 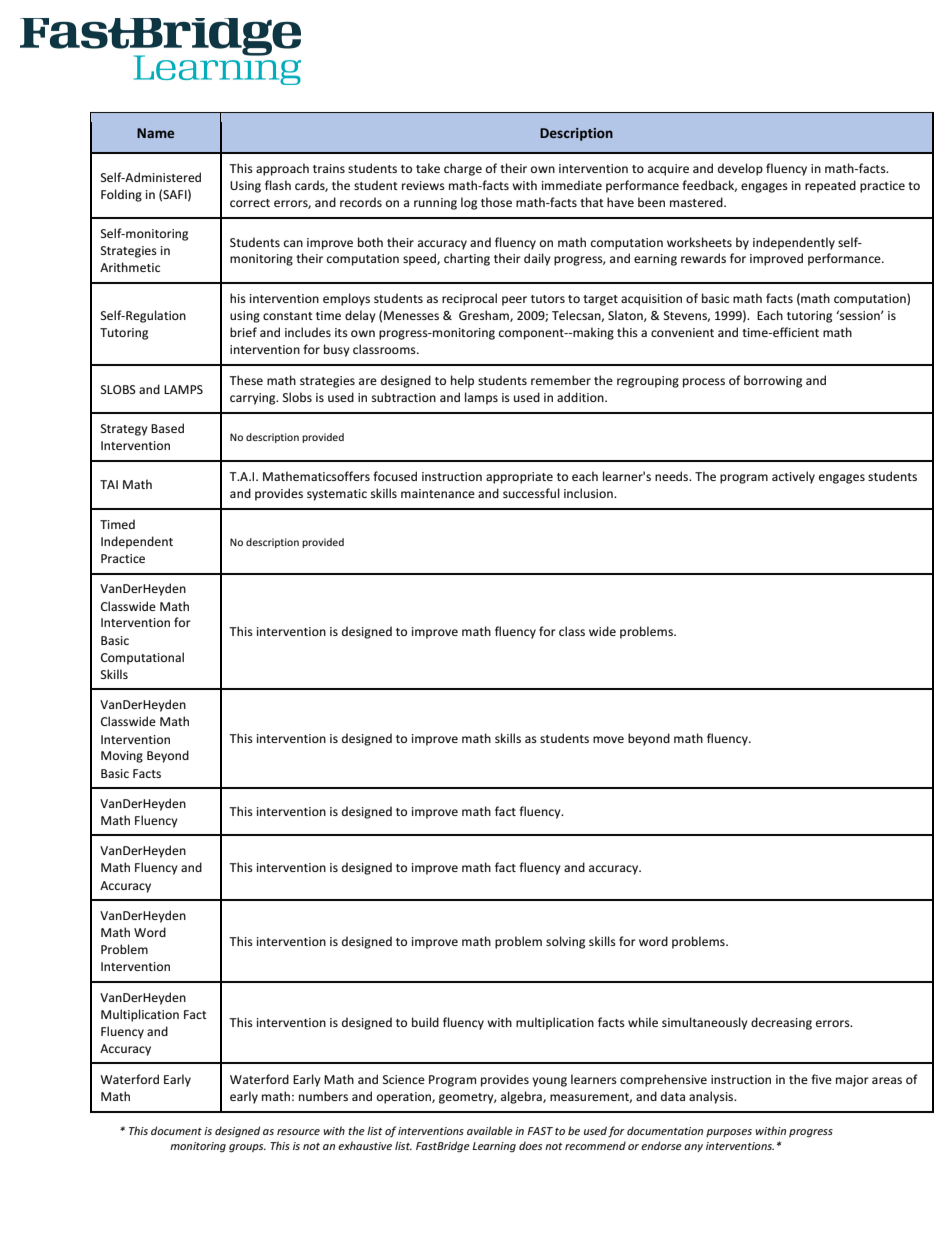 I want to click on actively, so click(x=793, y=477).
